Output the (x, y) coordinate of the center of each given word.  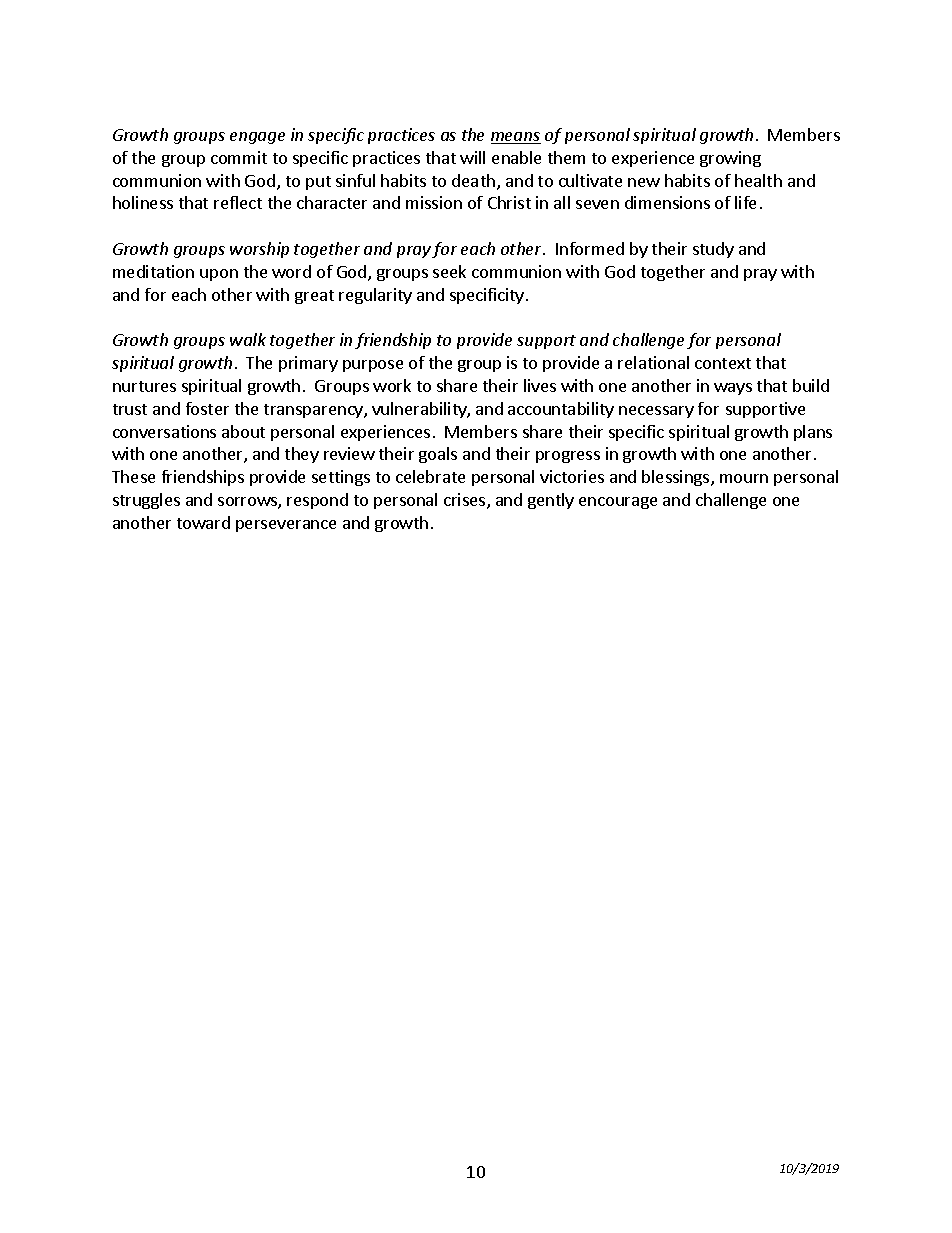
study (713, 250)
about (243, 431)
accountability (561, 410)
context (723, 363)
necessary (656, 412)
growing (730, 159)
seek (449, 271)
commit (239, 157)
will (472, 157)
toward (203, 522)
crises (466, 501)
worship (259, 250)
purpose (373, 366)
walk (248, 339)
